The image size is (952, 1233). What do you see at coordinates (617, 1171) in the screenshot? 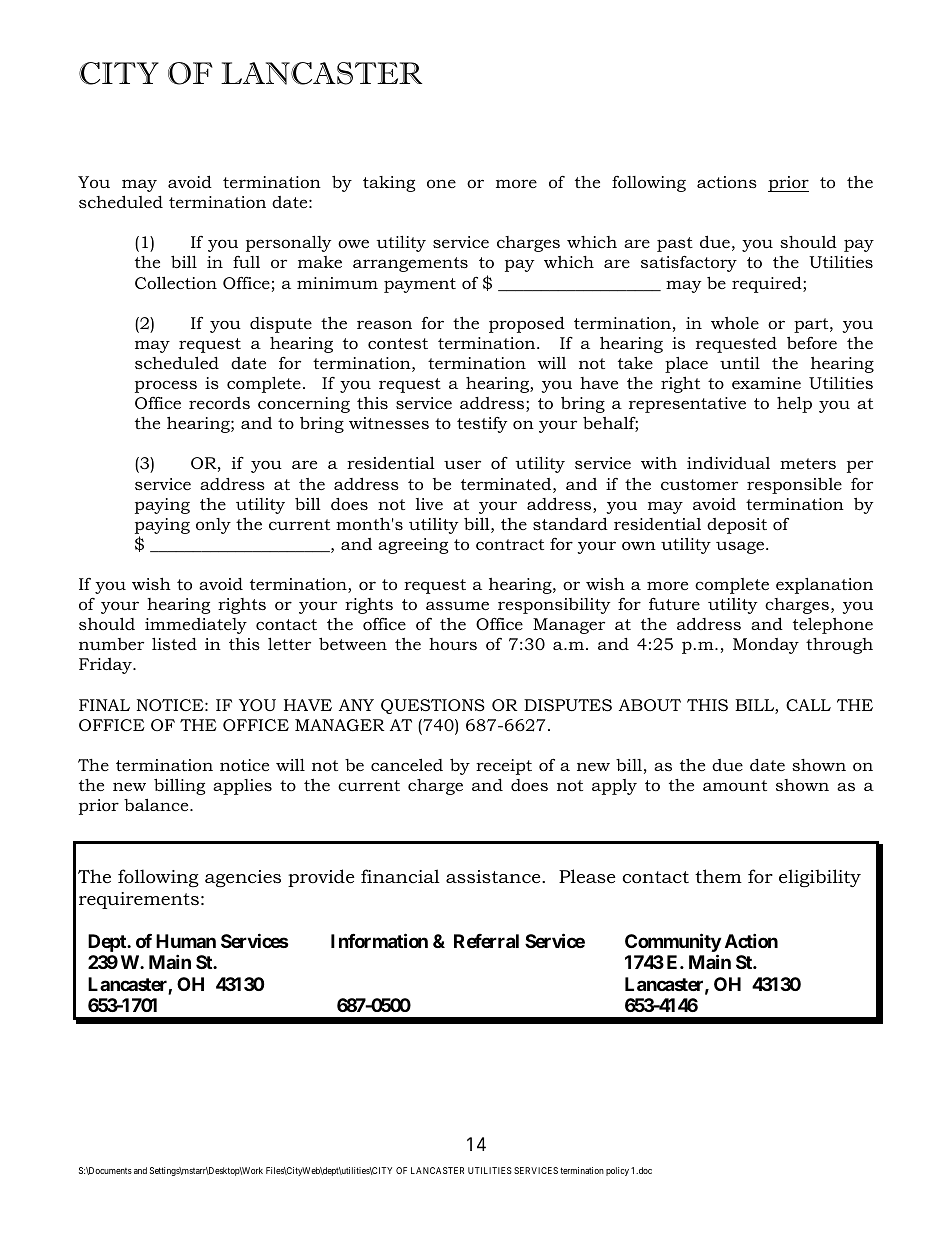
I see `policy` at bounding box center [617, 1171].
